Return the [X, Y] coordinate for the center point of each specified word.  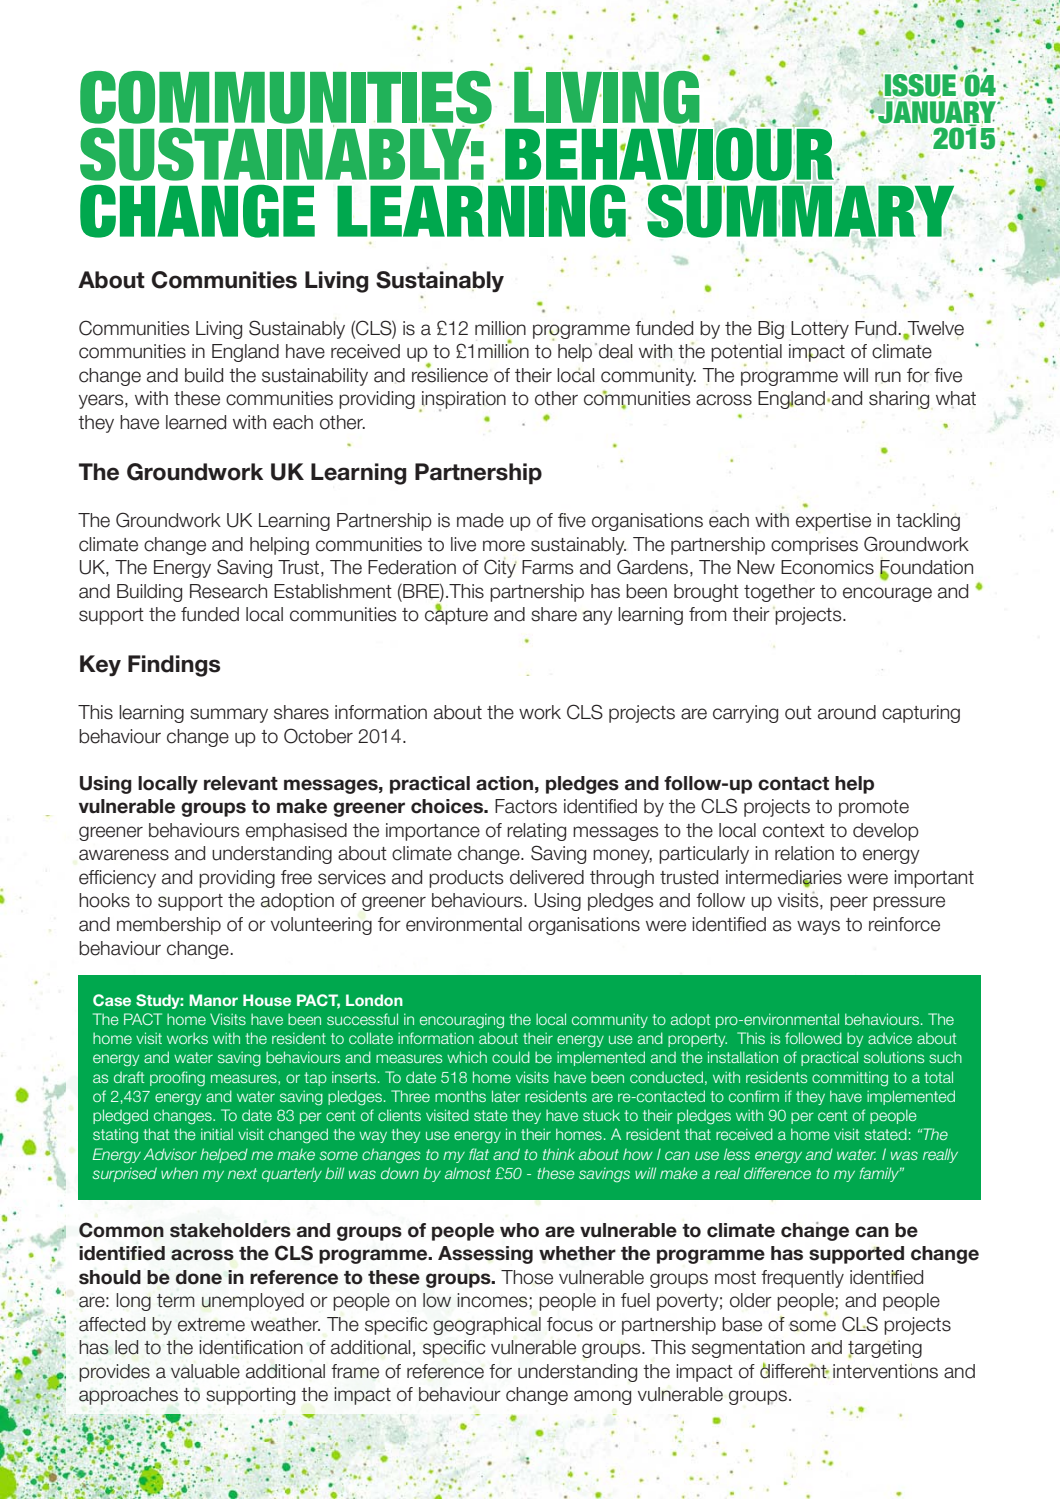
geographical [487, 1326]
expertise [833, 522]
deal [616, 351]
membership [169, 926]
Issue [919, 86]
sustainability [315, 377]
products [466, 879]
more [504, 546]
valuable [205, 1371]
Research [228, 591]
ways [818, 927]
